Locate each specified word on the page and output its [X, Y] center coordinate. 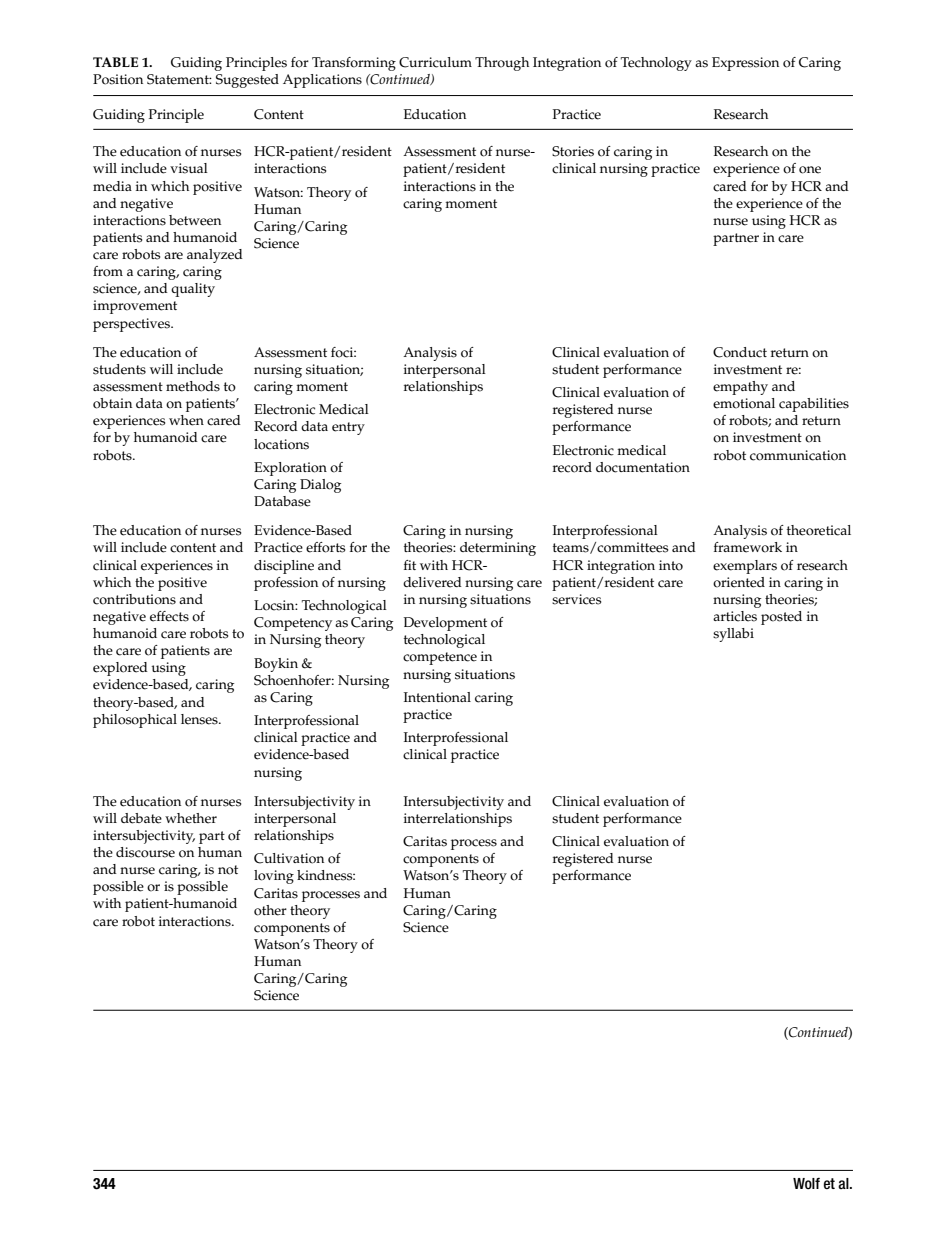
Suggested [247, 81]
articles [735, 616]
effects [169, 616]
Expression [745, 64]
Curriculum [435, 62]
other [270, 910]
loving [274, 877]
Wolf [806, 1184]
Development [445, 624]
